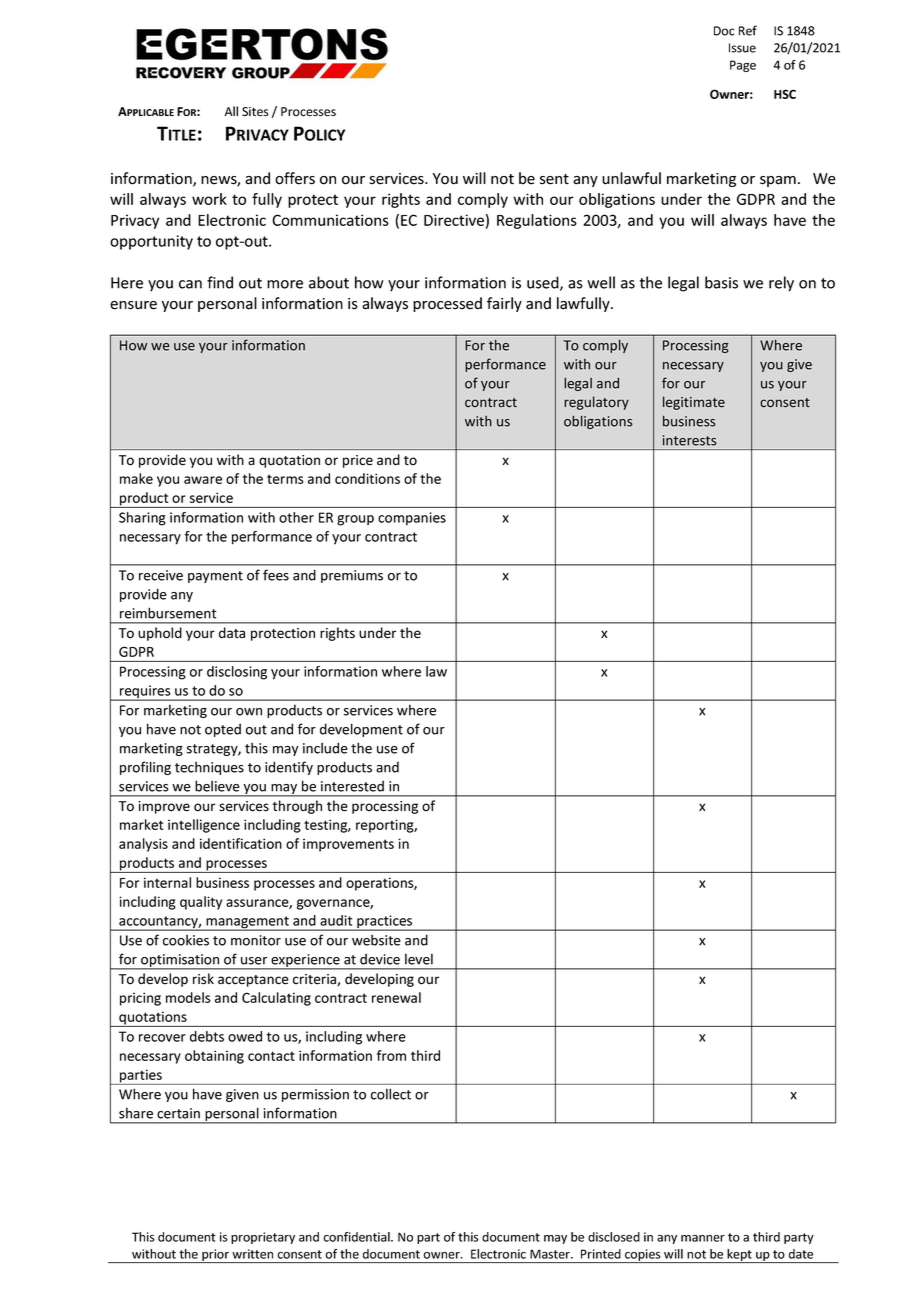  I want to click on Directive, so click(454, 220).
